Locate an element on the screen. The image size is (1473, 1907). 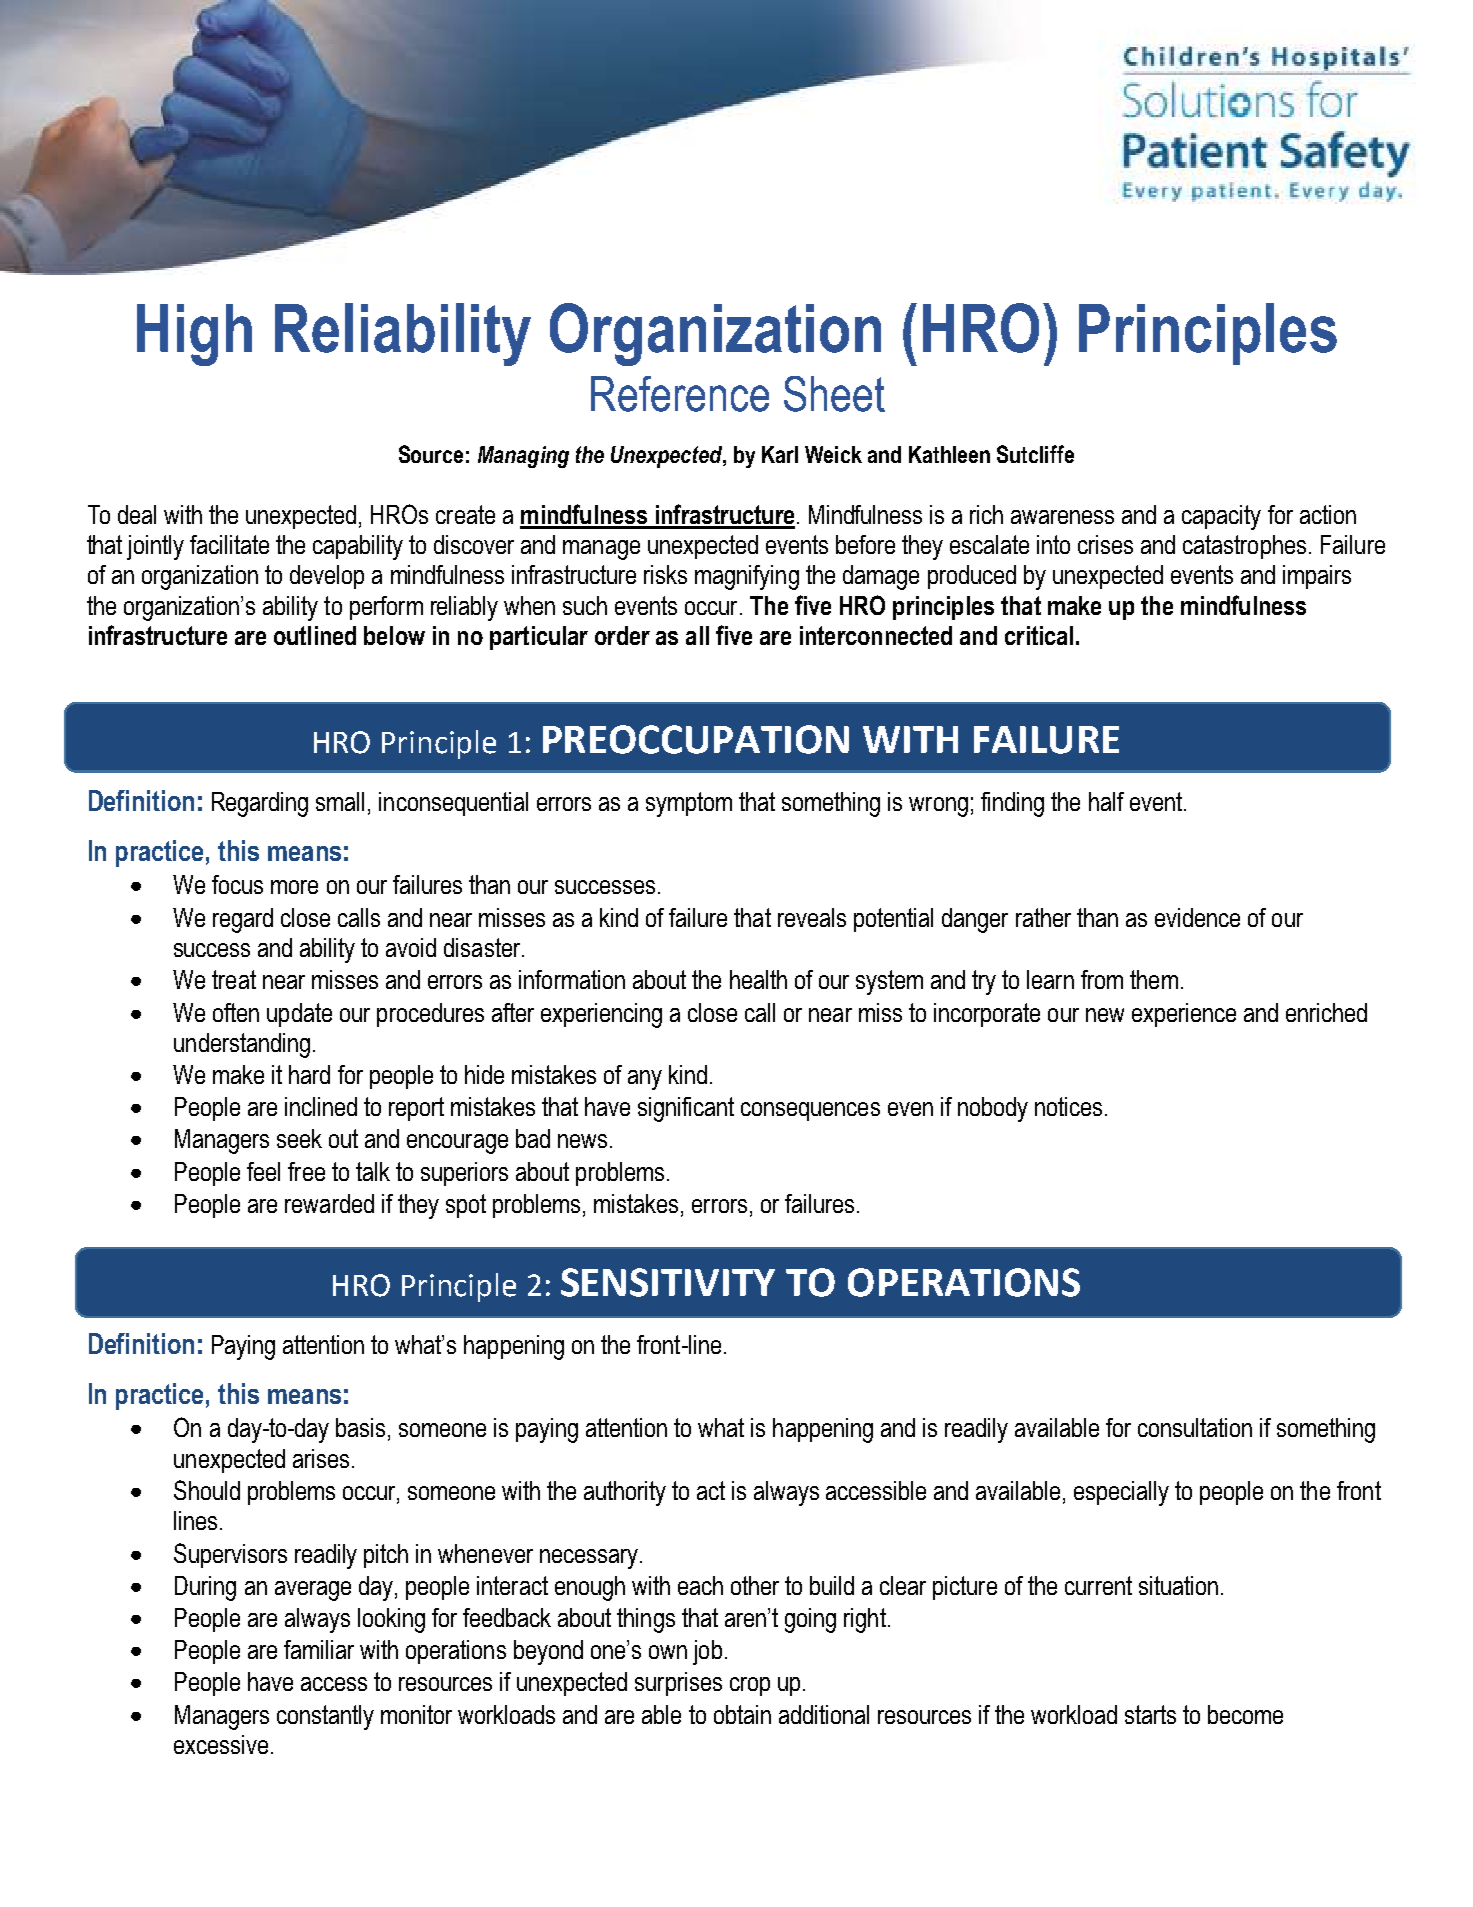
High is located at coordinates (194, 335).
